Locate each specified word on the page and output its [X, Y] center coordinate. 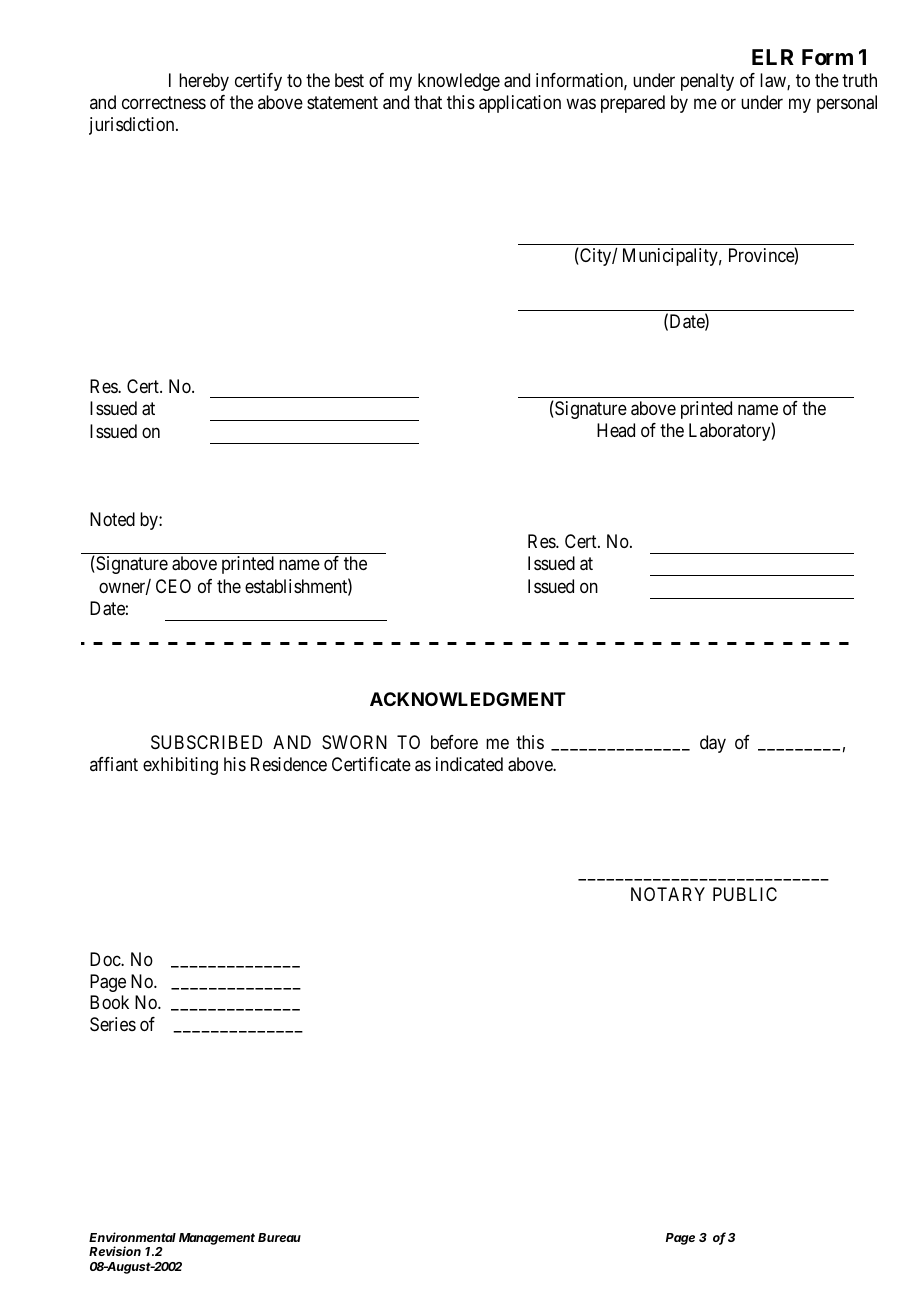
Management [217, 1239]
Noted [112, 519]
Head [616, 430]
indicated [469, 764]
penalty [707, 82]
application [520, 104]
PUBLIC [745, 894]
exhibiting [180, 766]
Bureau [279, 1237]
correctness [164, 102]
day [713, 744]
